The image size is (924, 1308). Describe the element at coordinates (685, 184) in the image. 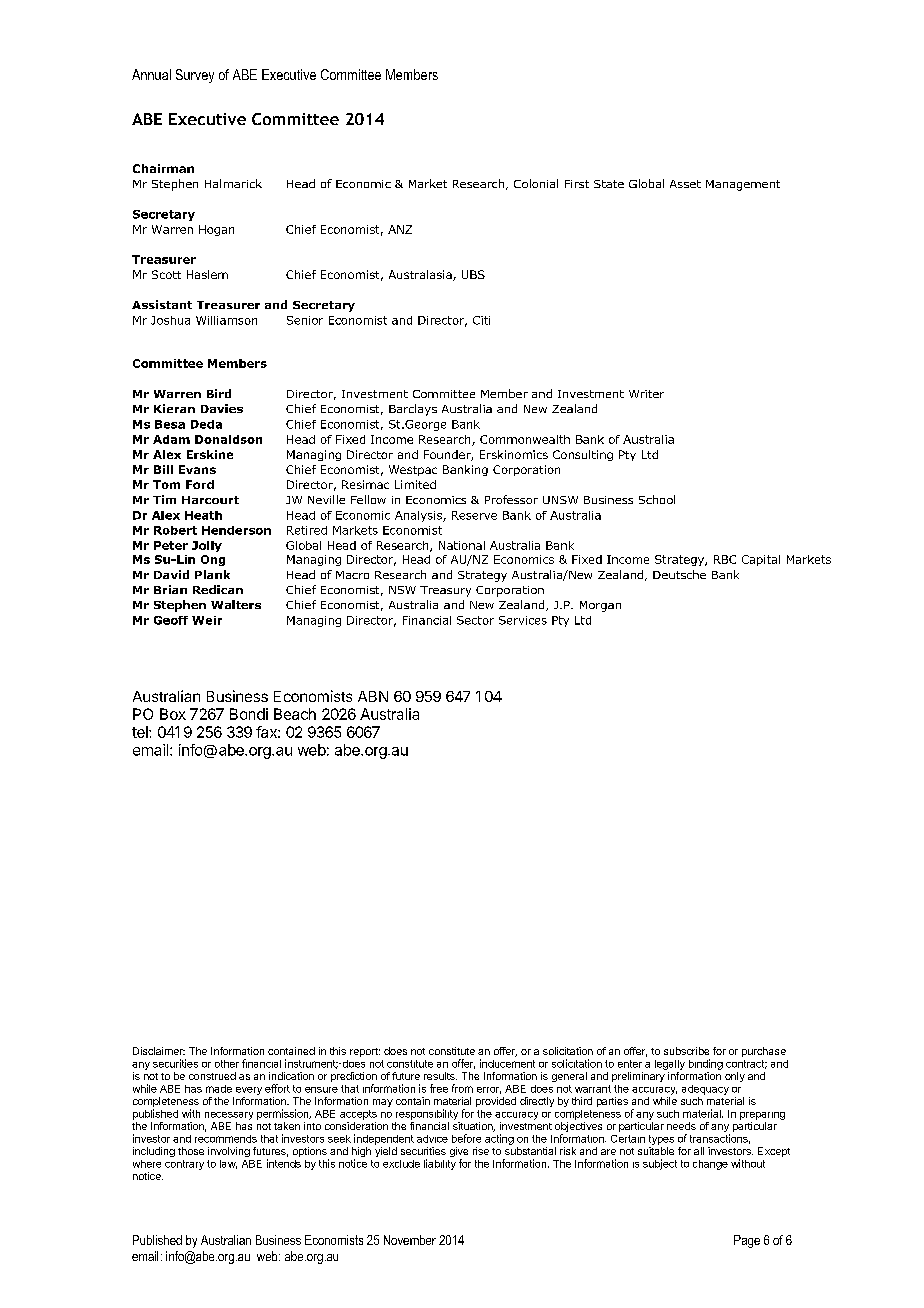

I see `Asset` at that location.
